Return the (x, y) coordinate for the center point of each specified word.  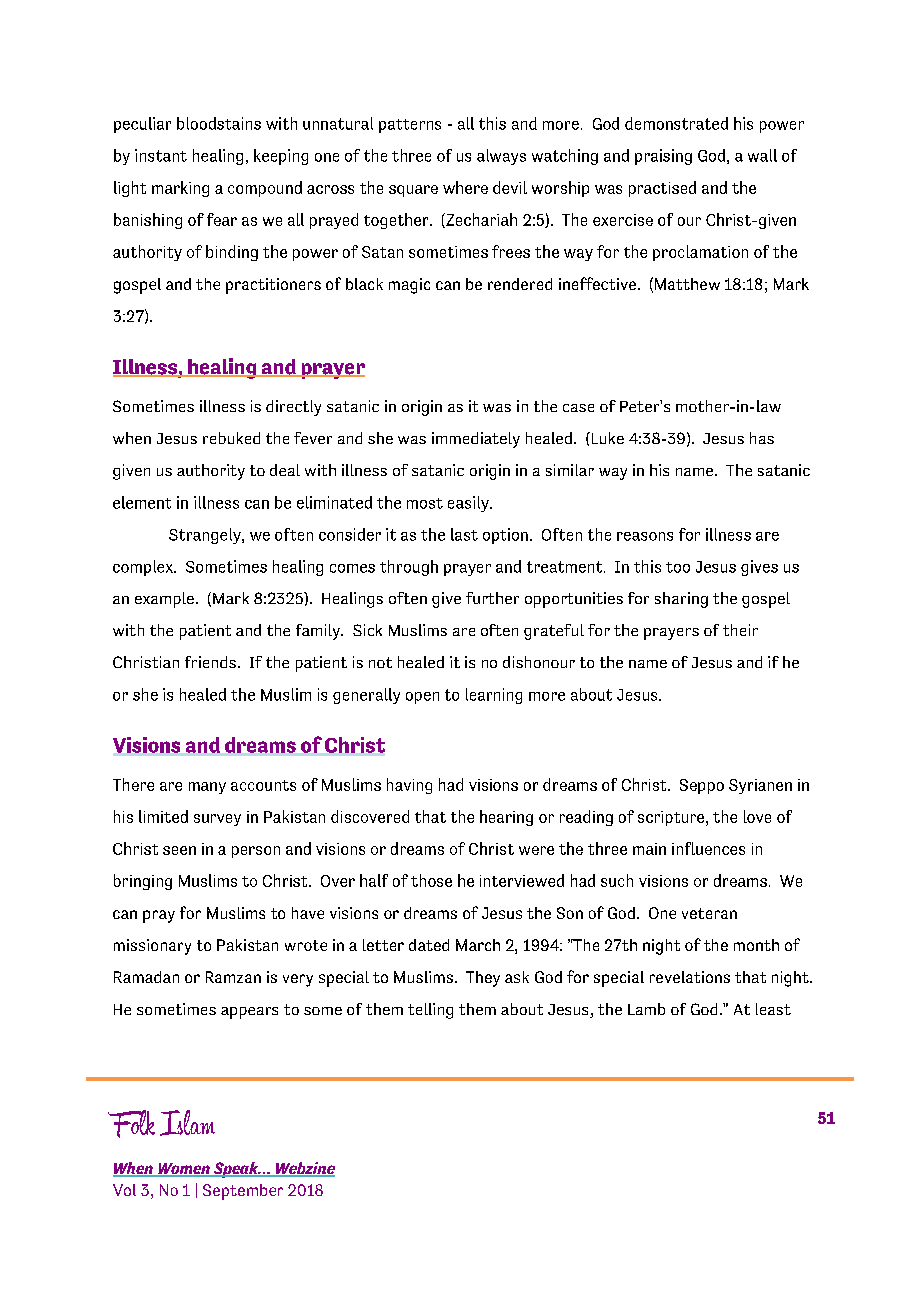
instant (161, 155)
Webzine (304, 1169)
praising (663, 157)
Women (184, 1170)
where (465, 187)
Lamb (646, 1009)
